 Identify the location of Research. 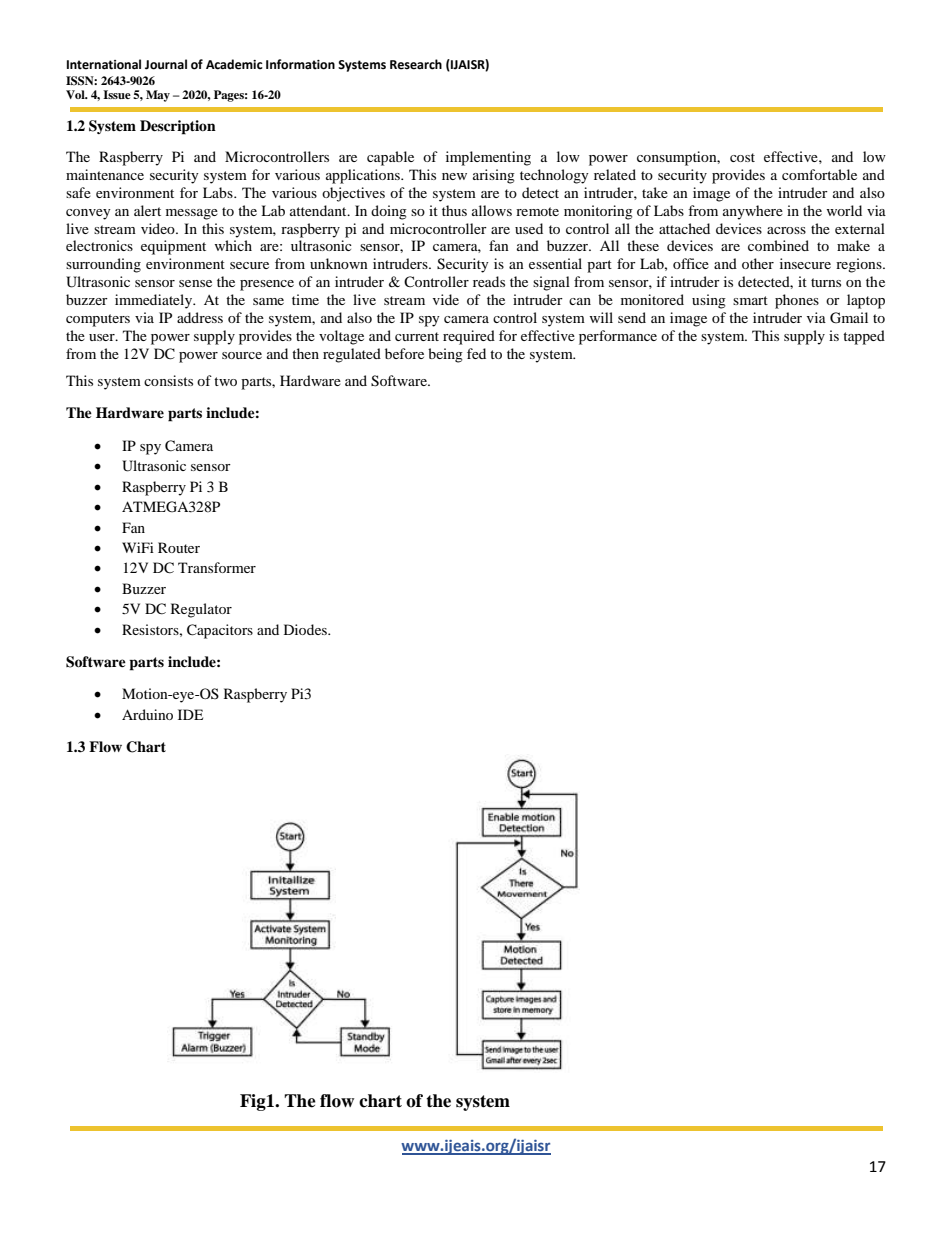
(416, 64).
